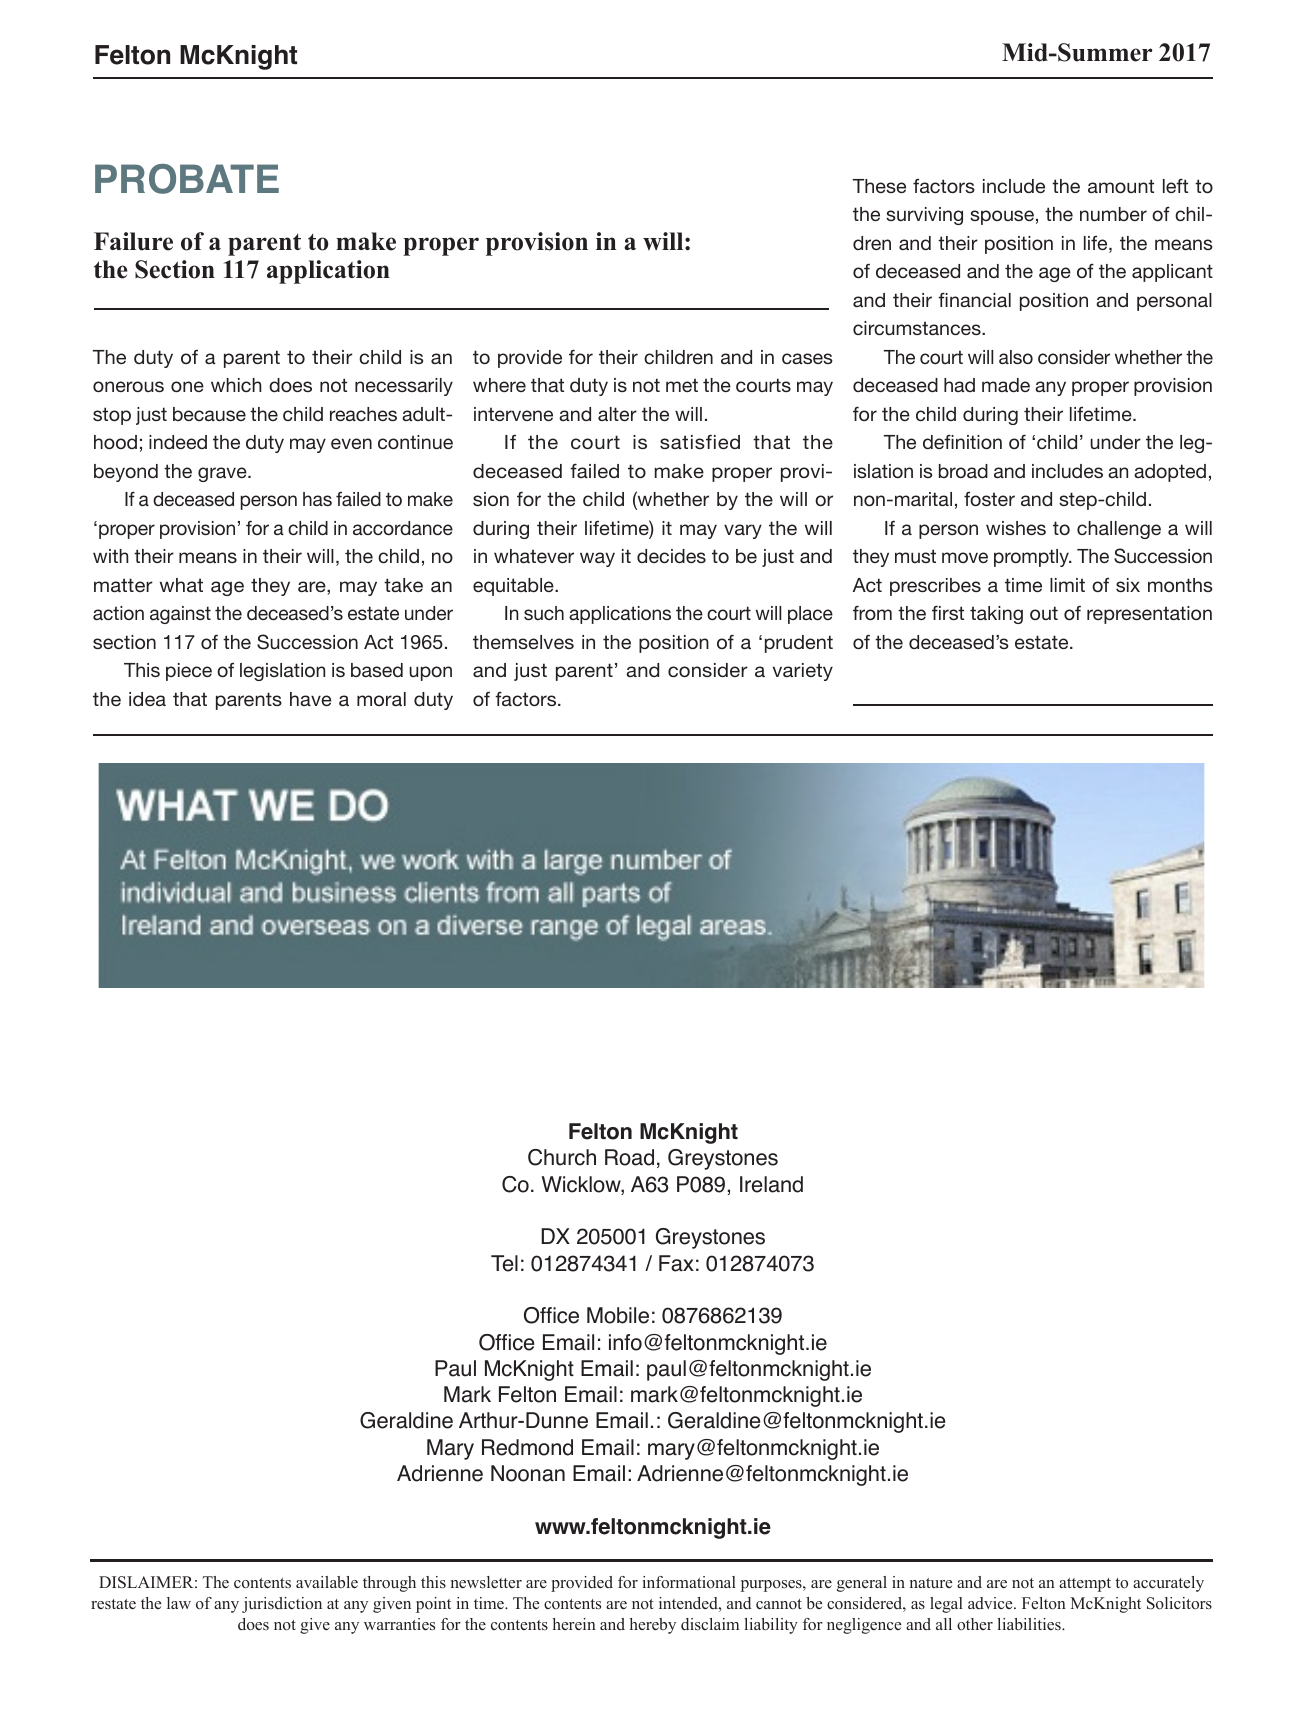 This screenshot has width=1306, height=1716. Describe the element at coordinates (310, 699) in the screenshot. I see `have` at that location.
